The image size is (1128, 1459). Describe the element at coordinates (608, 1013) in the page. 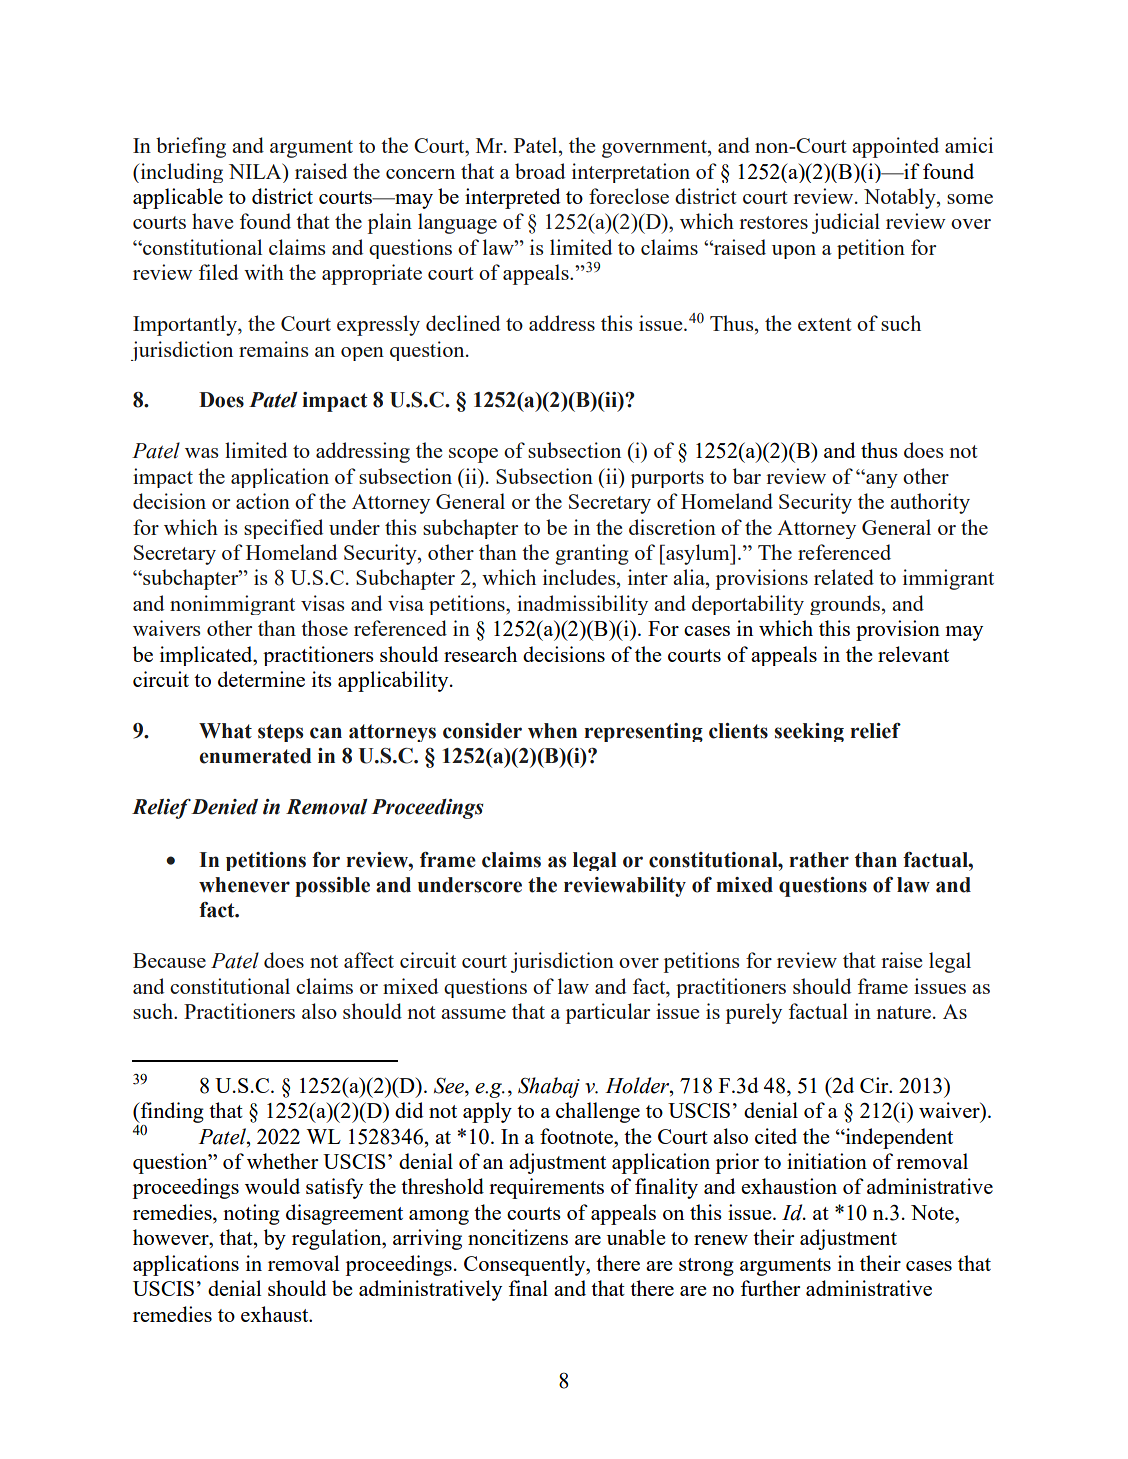

I see `particular` at that location.
